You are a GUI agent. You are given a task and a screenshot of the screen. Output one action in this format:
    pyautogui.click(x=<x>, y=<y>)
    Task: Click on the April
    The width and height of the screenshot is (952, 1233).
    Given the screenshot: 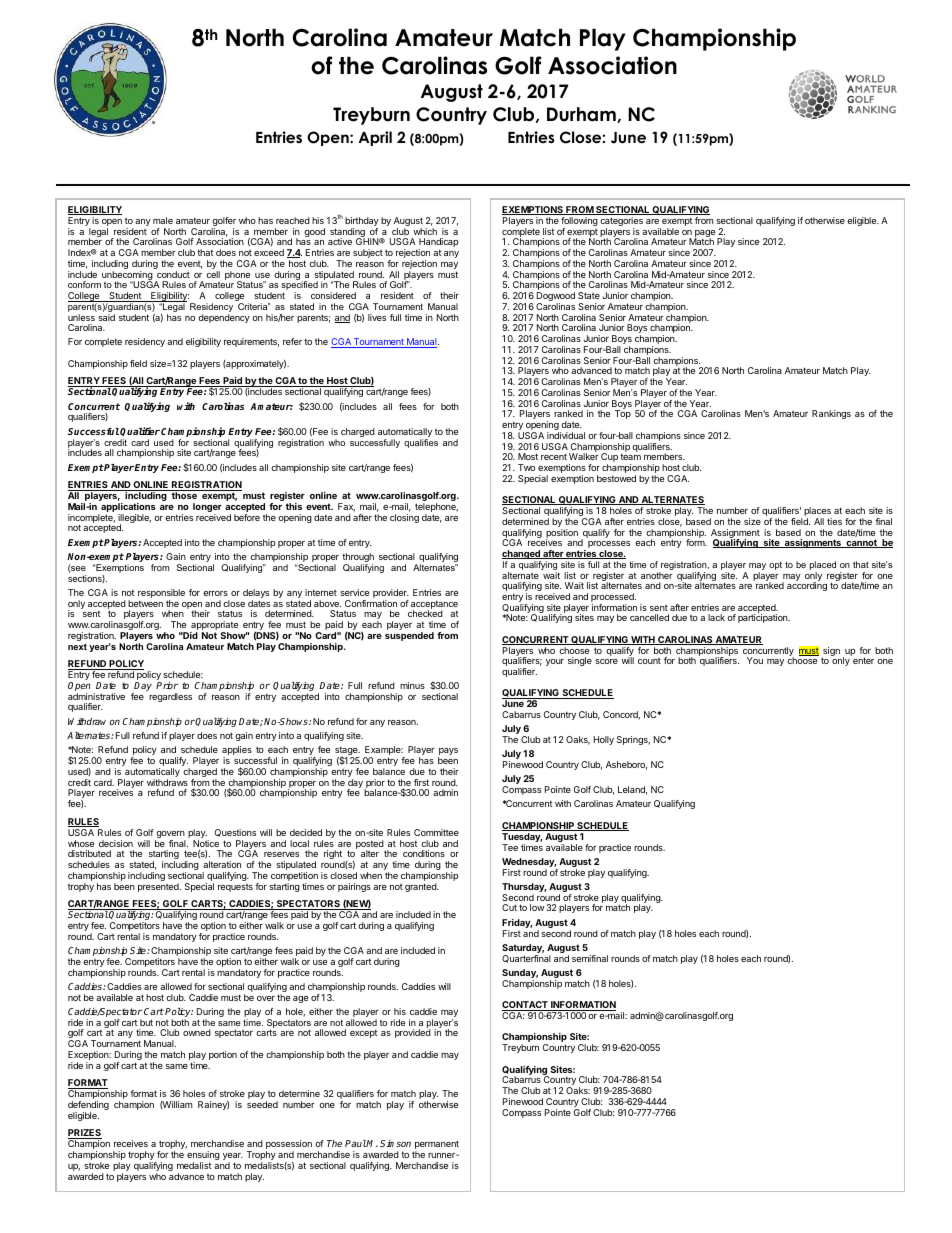 What is the action you would take?
    pyautogui.click(x=375, y=138)
